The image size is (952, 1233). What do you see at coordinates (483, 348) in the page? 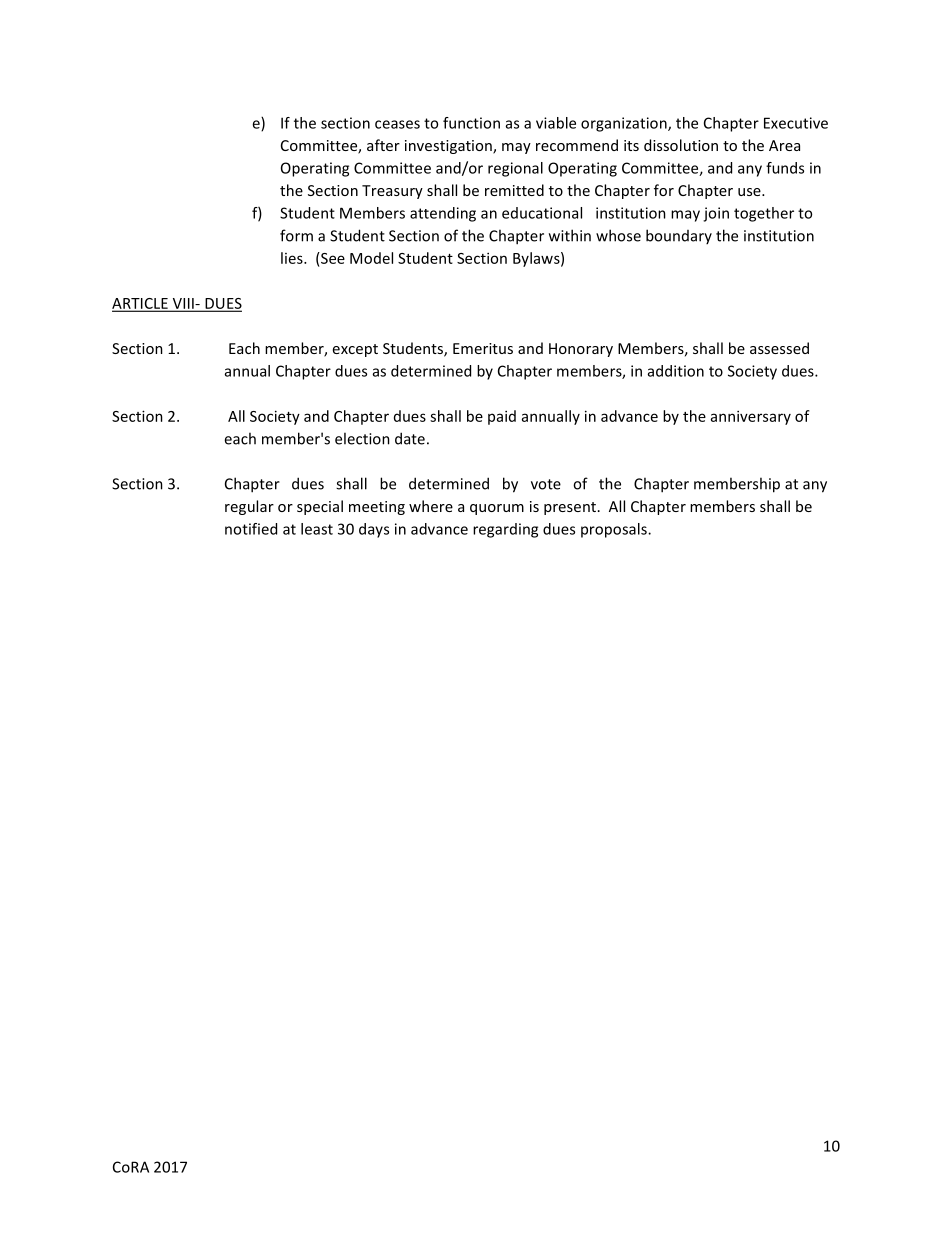
I see `Emeritus` at bounding box center [483, 348].
